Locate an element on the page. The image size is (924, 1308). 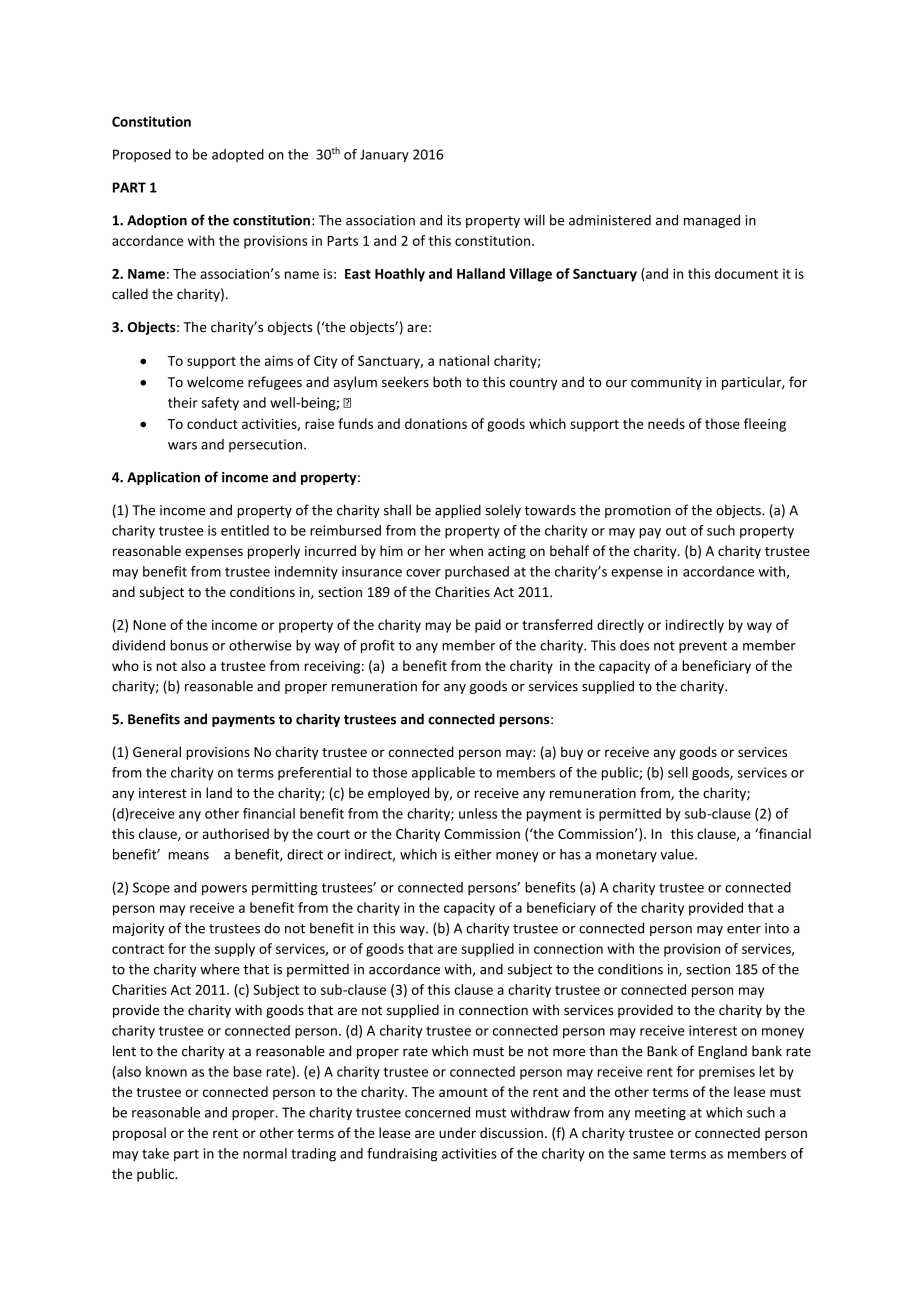
adopted is located at coordinates (238, 155).
